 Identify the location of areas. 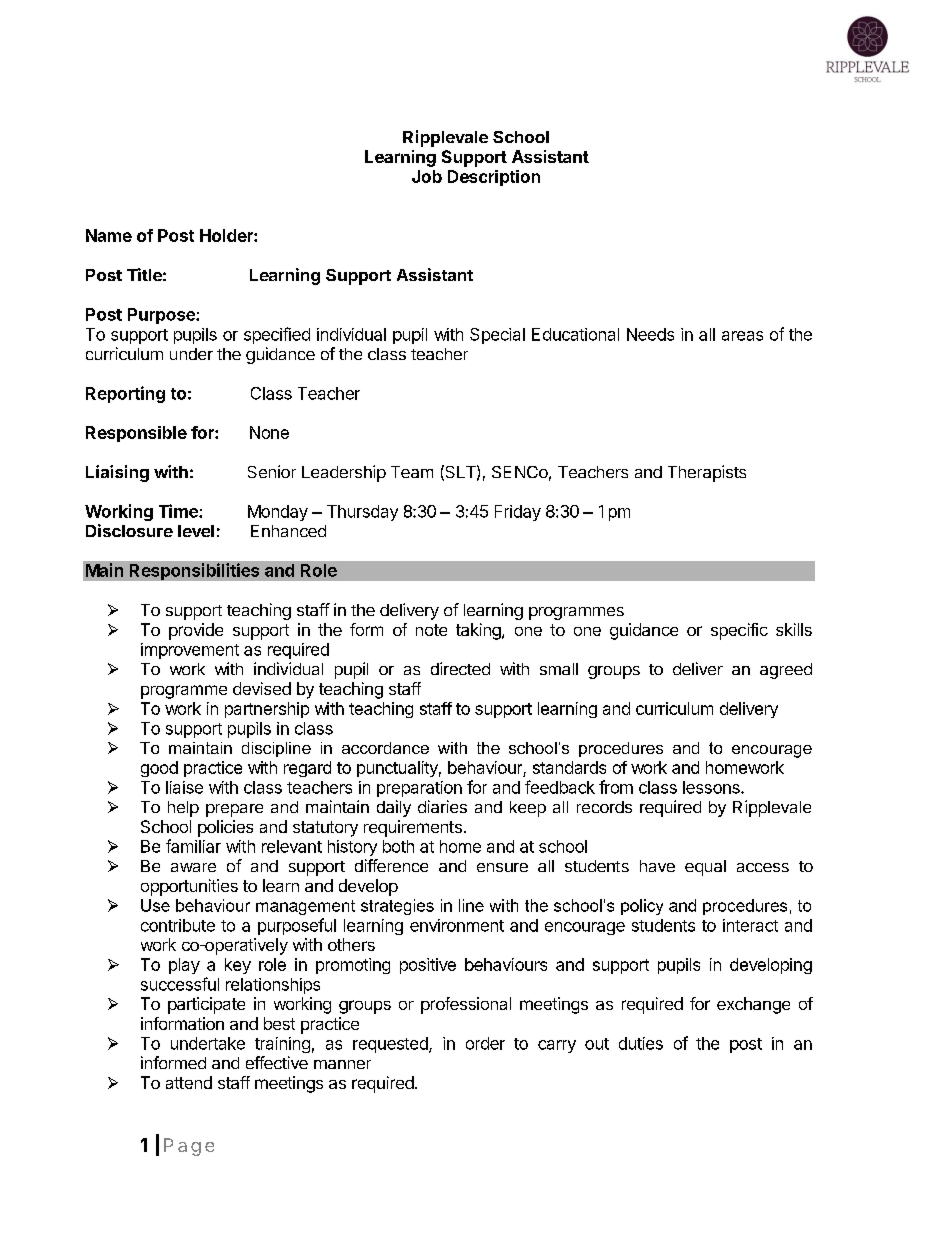
(742, 336).
